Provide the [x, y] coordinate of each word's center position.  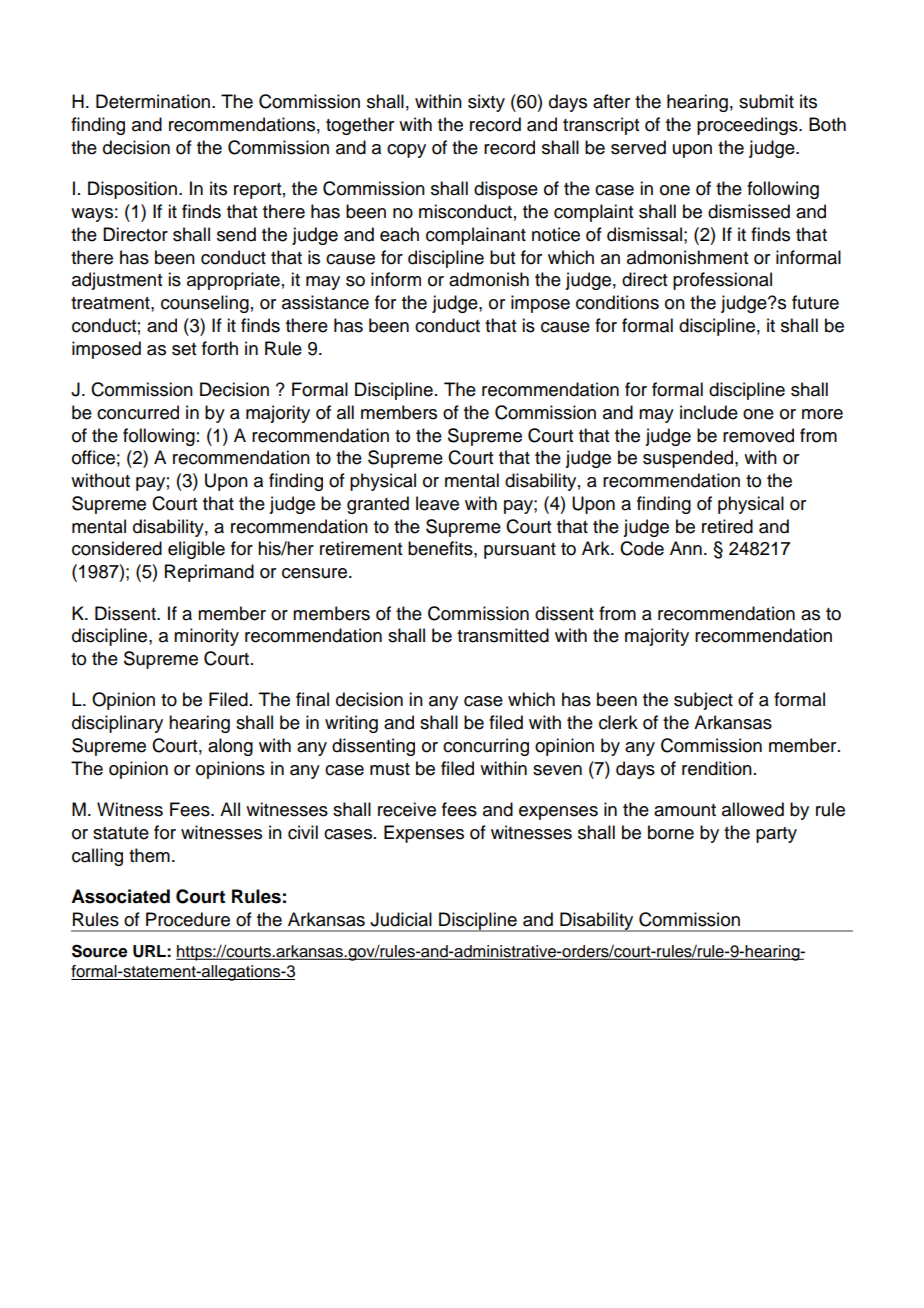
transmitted [503, 635]
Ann [686, 548]
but [502, 257]
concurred [138, 412]
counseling [205, 304]
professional [722, 281]
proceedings [748, 126]
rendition [717, 768]
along [230, 747]
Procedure [188, 919]
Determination [153, 101]
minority [206, 637]
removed [758, 435]
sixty [486, 103]
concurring [486, 747]
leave [437, 503]
